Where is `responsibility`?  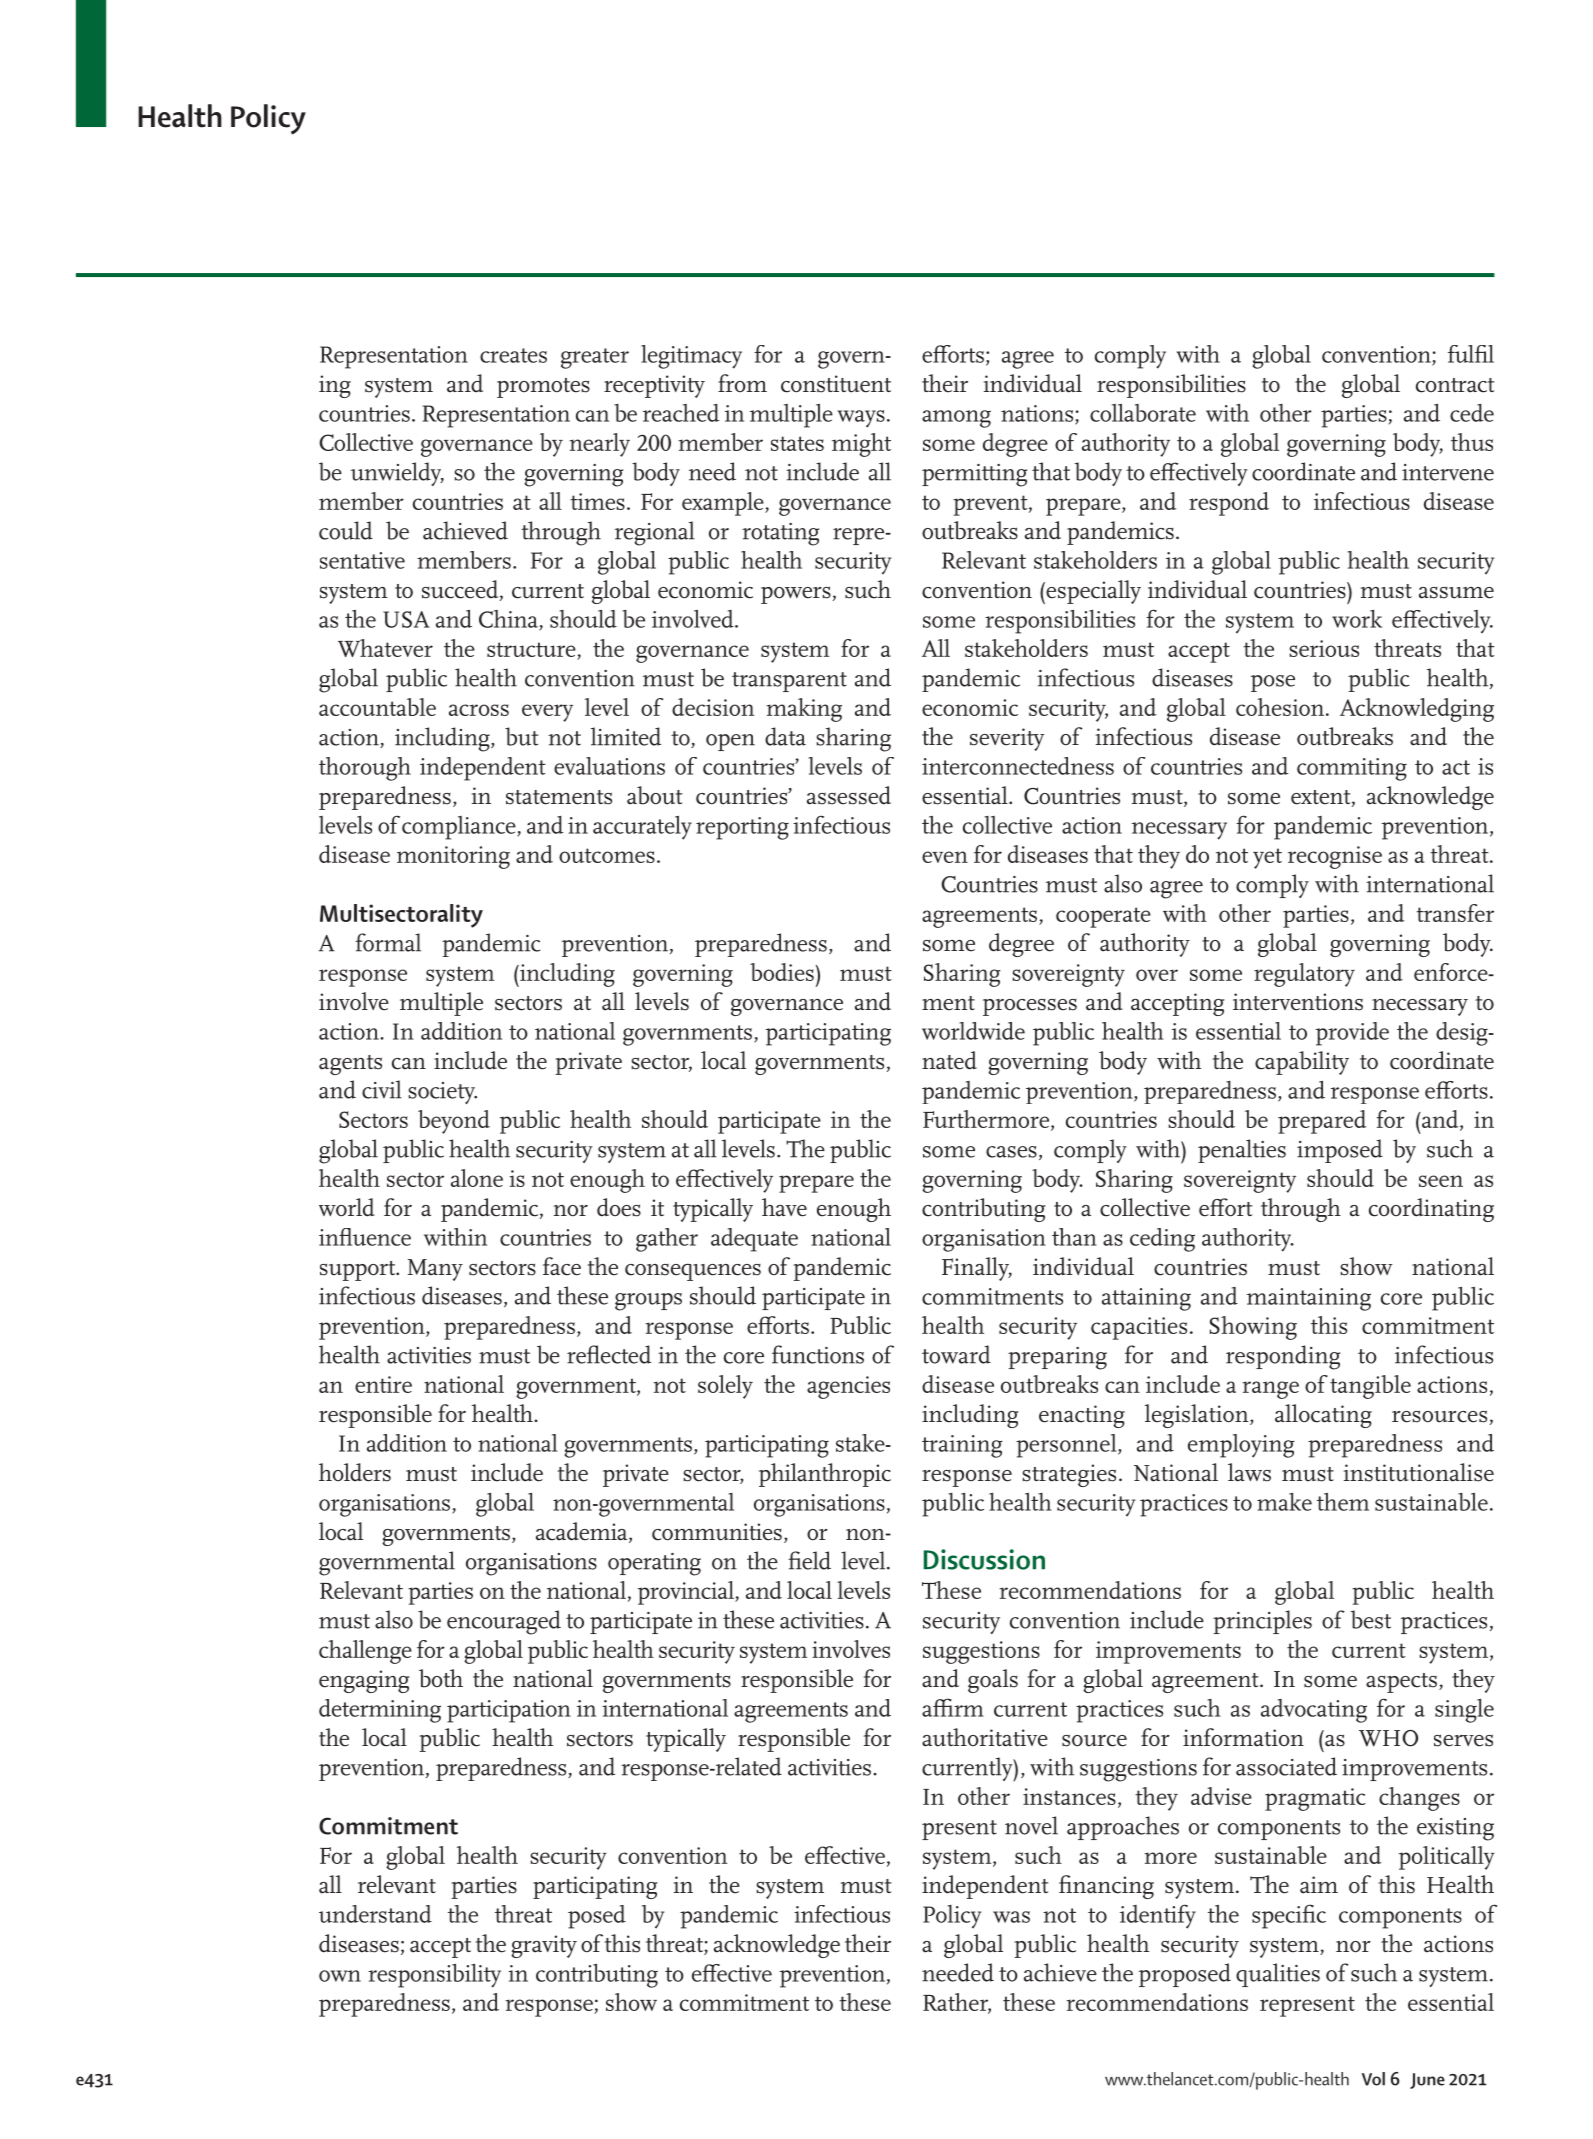 responsibility is located at coordinates (434, 1976).
